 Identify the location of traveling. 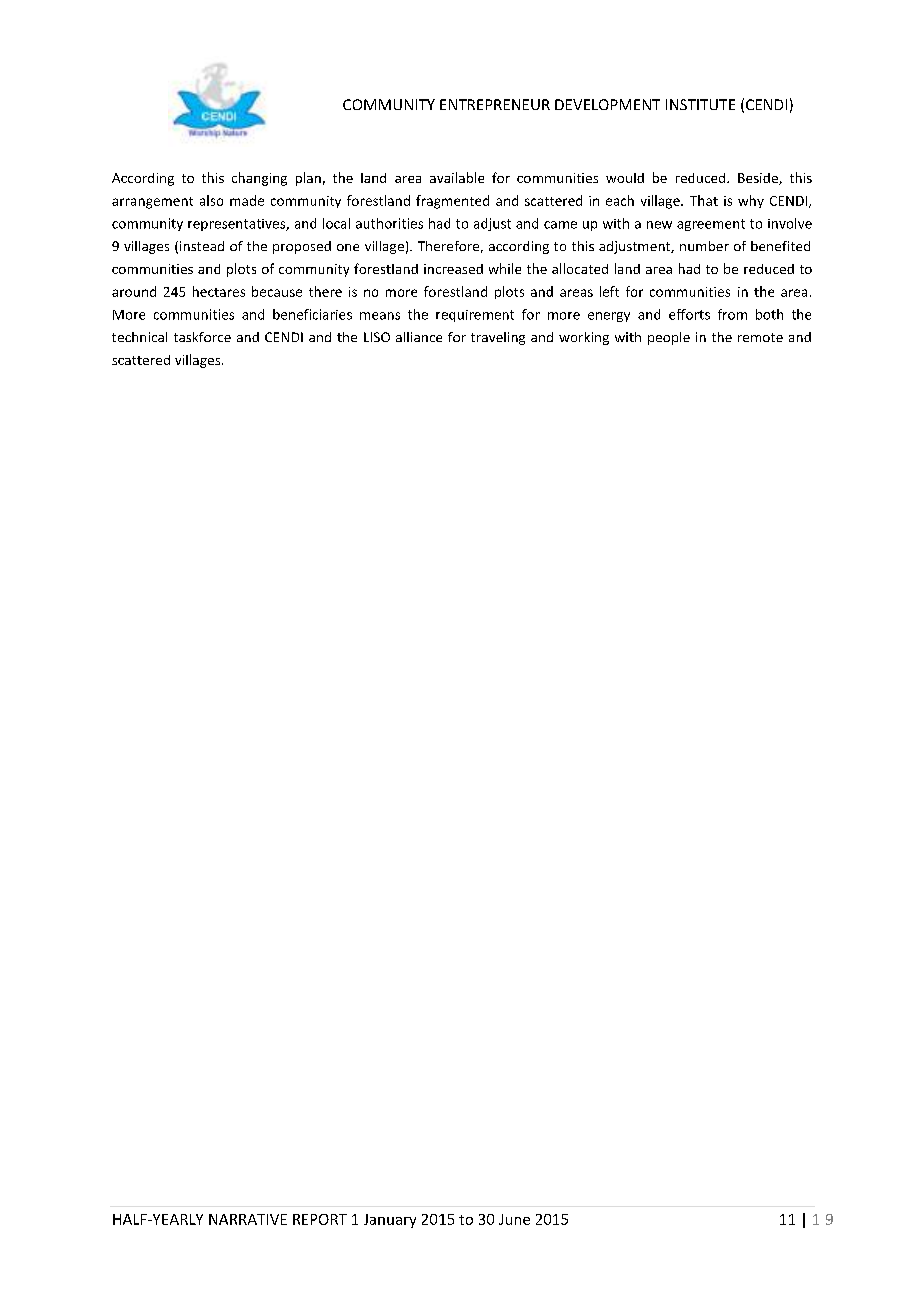
(498, 338).
